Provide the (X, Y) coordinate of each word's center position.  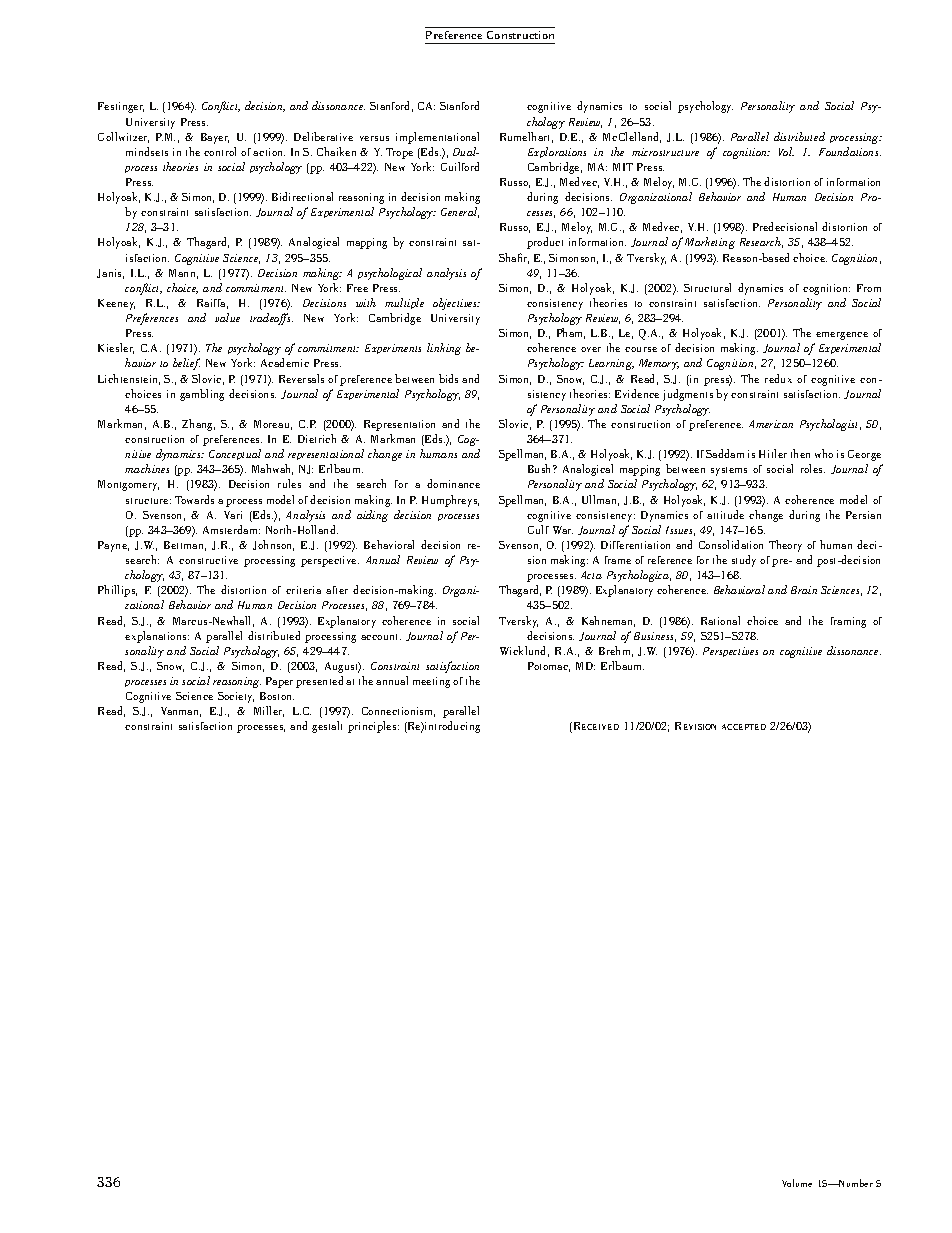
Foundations (850, 151)
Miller (269, 711)
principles (373, 727)
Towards (194, 499)
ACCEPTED (744, 727)
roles (813, 468)
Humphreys (450, 501)
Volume (797, 1183)
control (220, 151)
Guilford (460, 166)
